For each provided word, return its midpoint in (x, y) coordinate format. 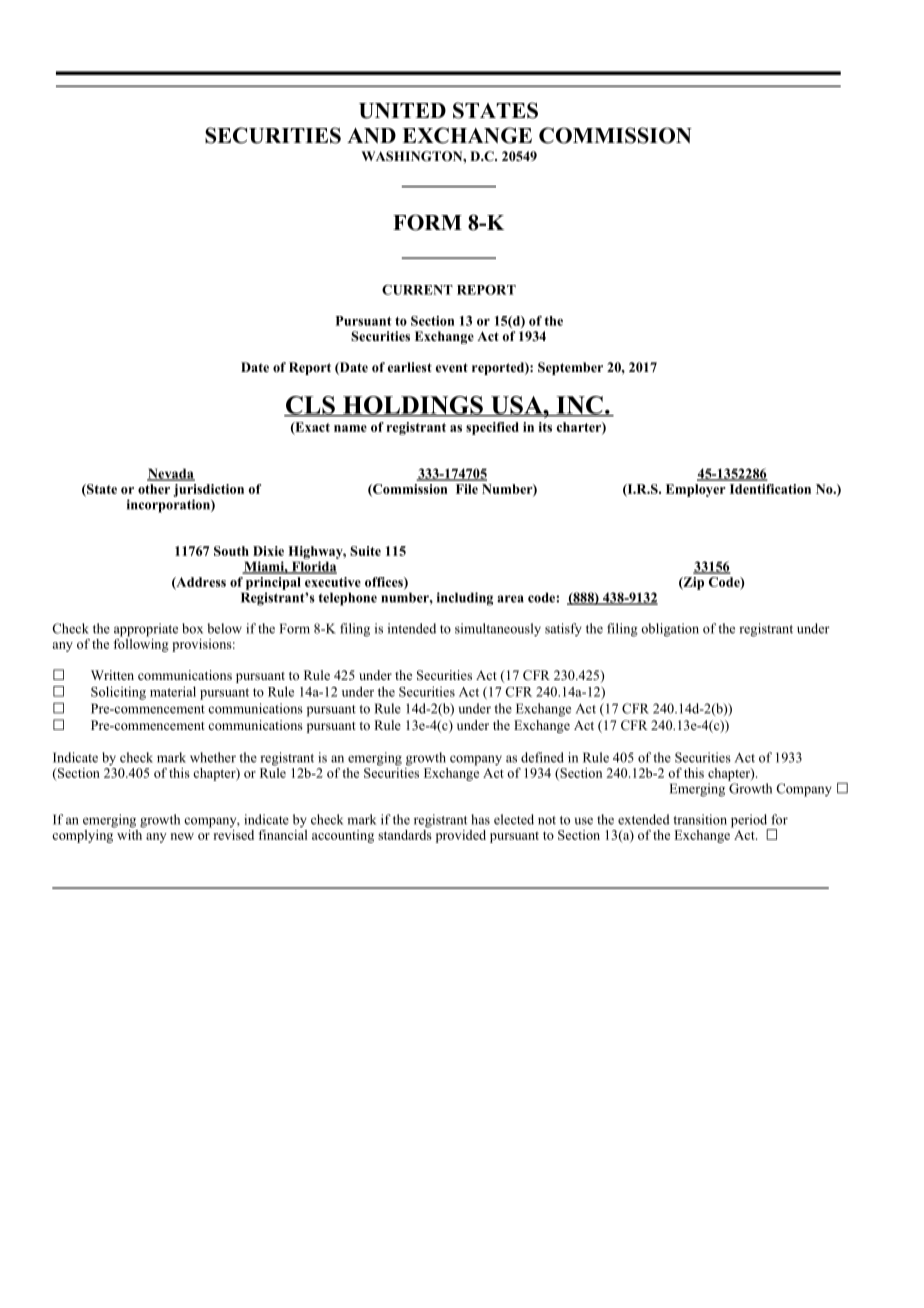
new (182, 836)
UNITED (402, 111)
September (570, 368)
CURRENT (417, 290)
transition (700, 819)
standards (405, 833)
